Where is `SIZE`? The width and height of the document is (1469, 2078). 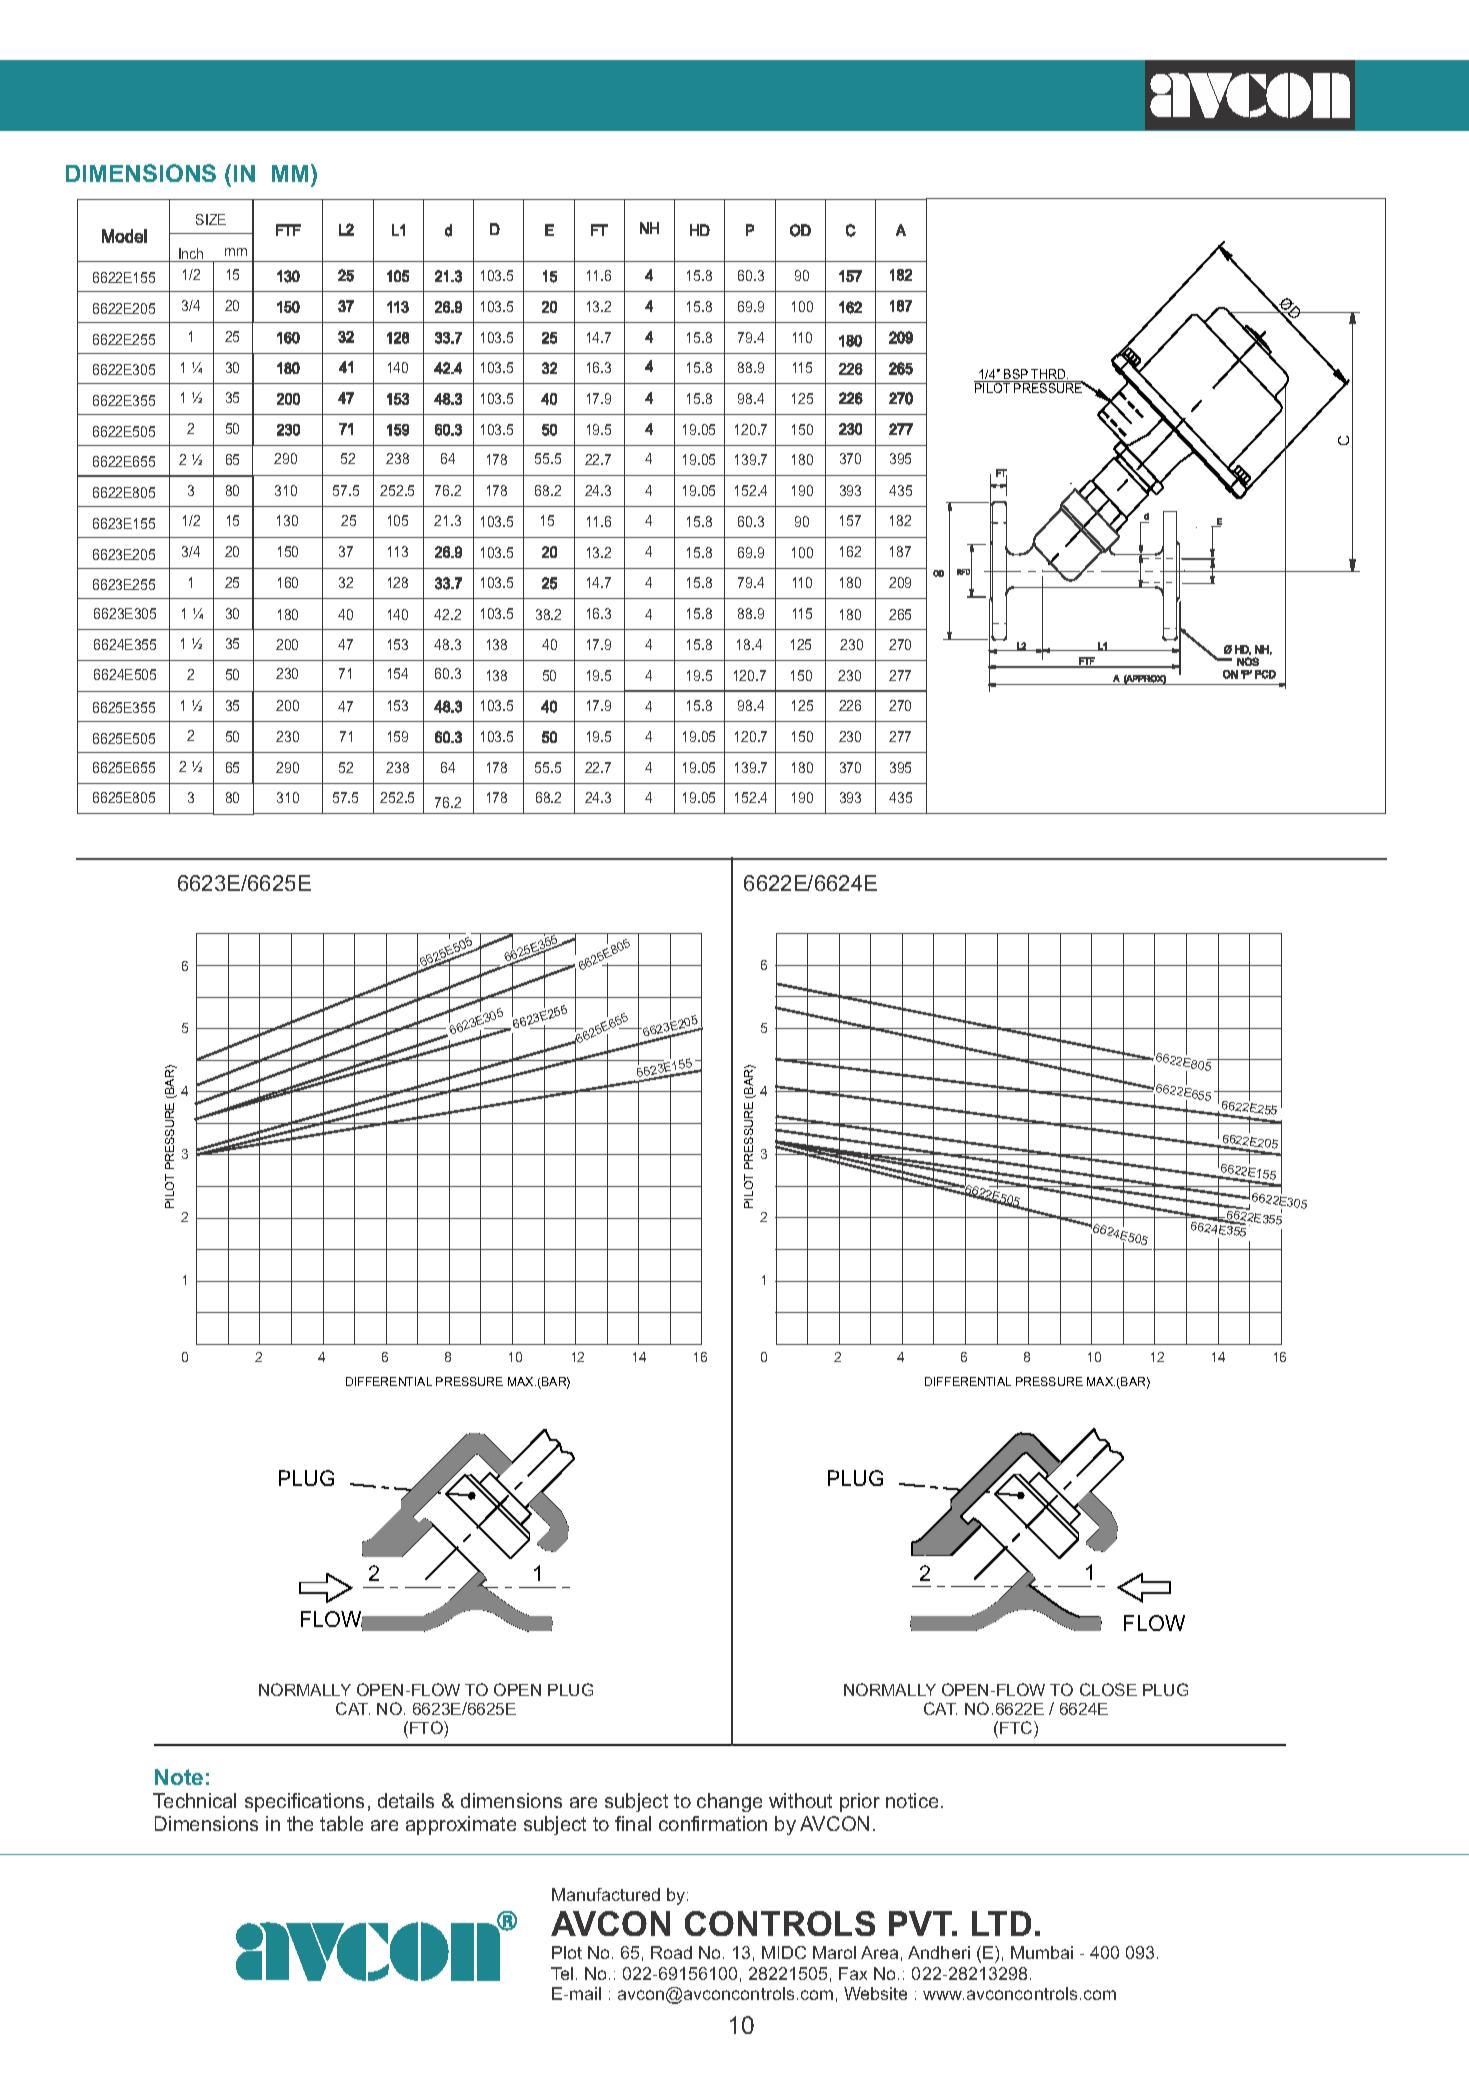 SIZE is located at coordinates (211, 219).
